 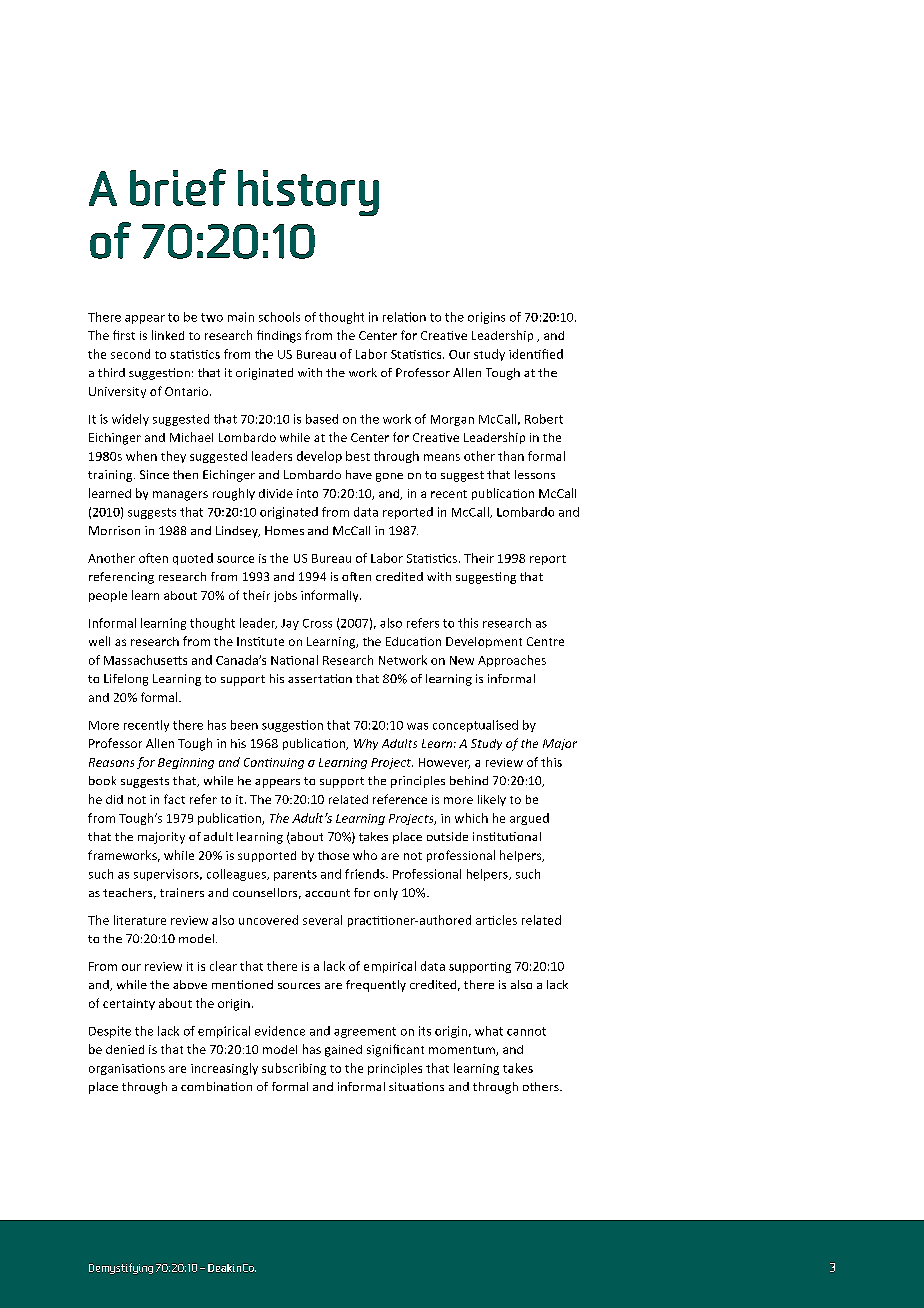 I want to click on Demystifying, so click(x=121, y=1268).
